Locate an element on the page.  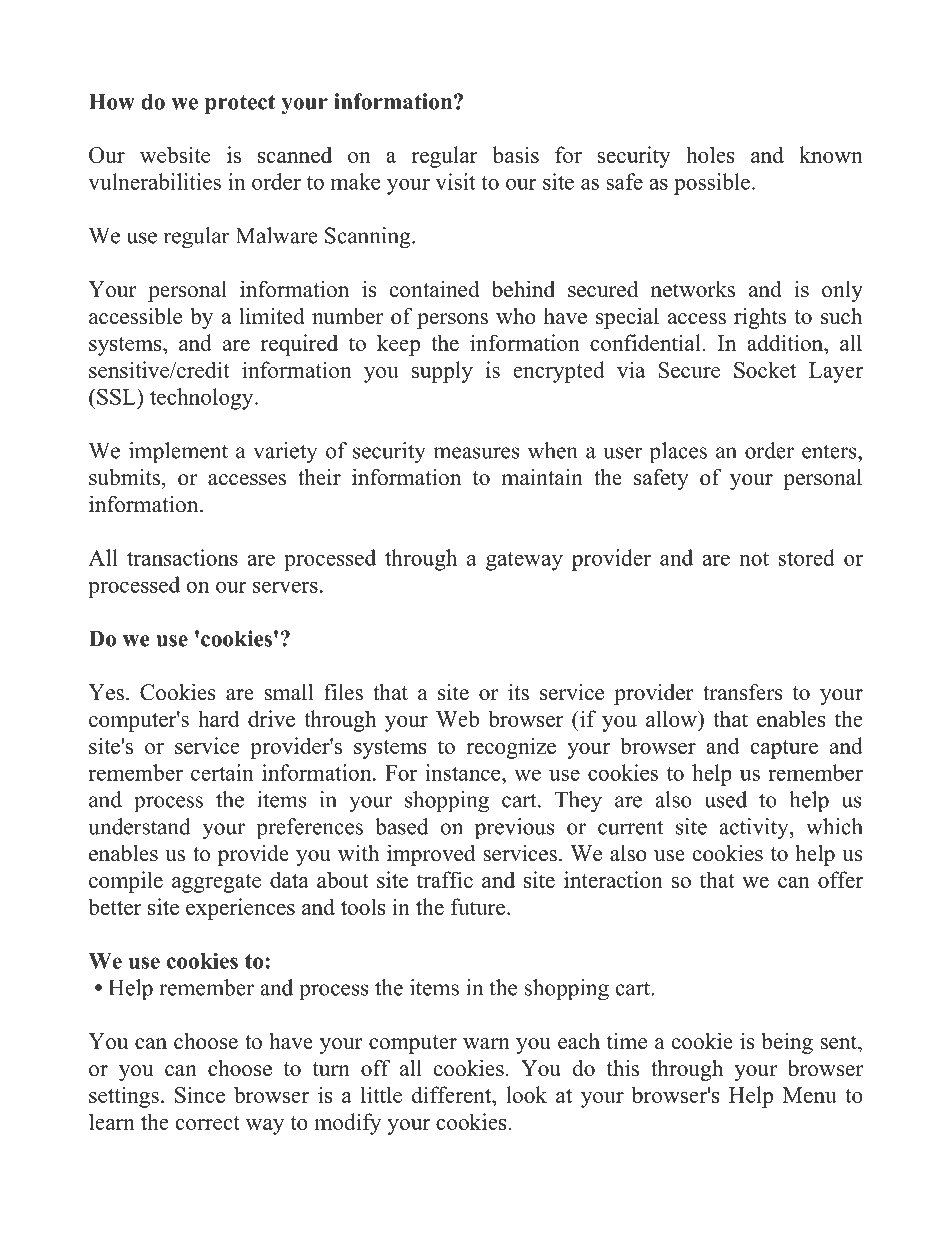
basis is located at coordinates (516, 154).
